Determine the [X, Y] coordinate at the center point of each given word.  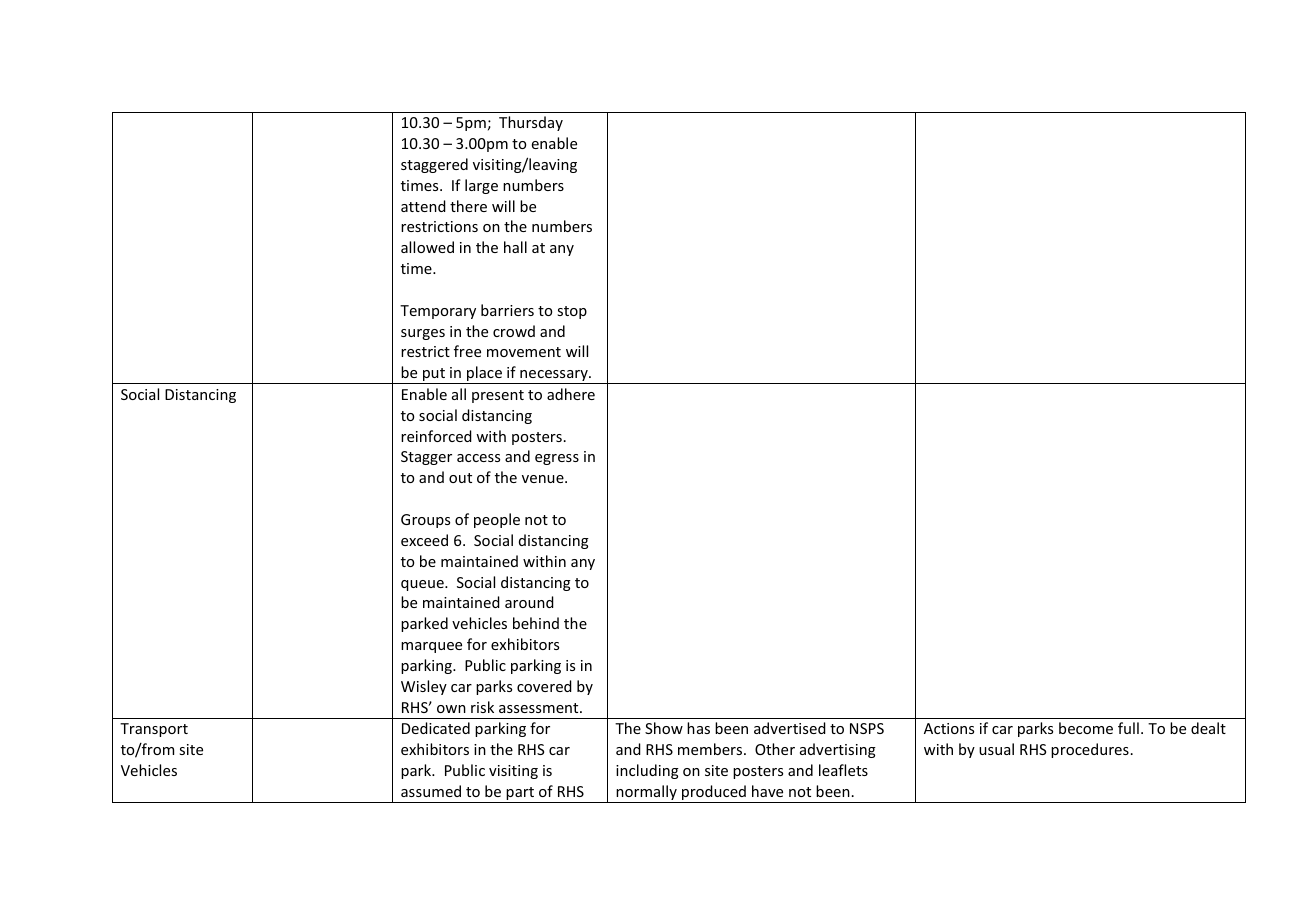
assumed [431, 791]
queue [423, 585]
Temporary [438, 312]
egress [557, 459]
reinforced [436, 436]
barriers [507, 310]
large [481, 186]
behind [536, 623]
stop [572, 312]
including [647, 771]
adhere [571, 394]
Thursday [531, 123]
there [468, 206]
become [1086, 728]
